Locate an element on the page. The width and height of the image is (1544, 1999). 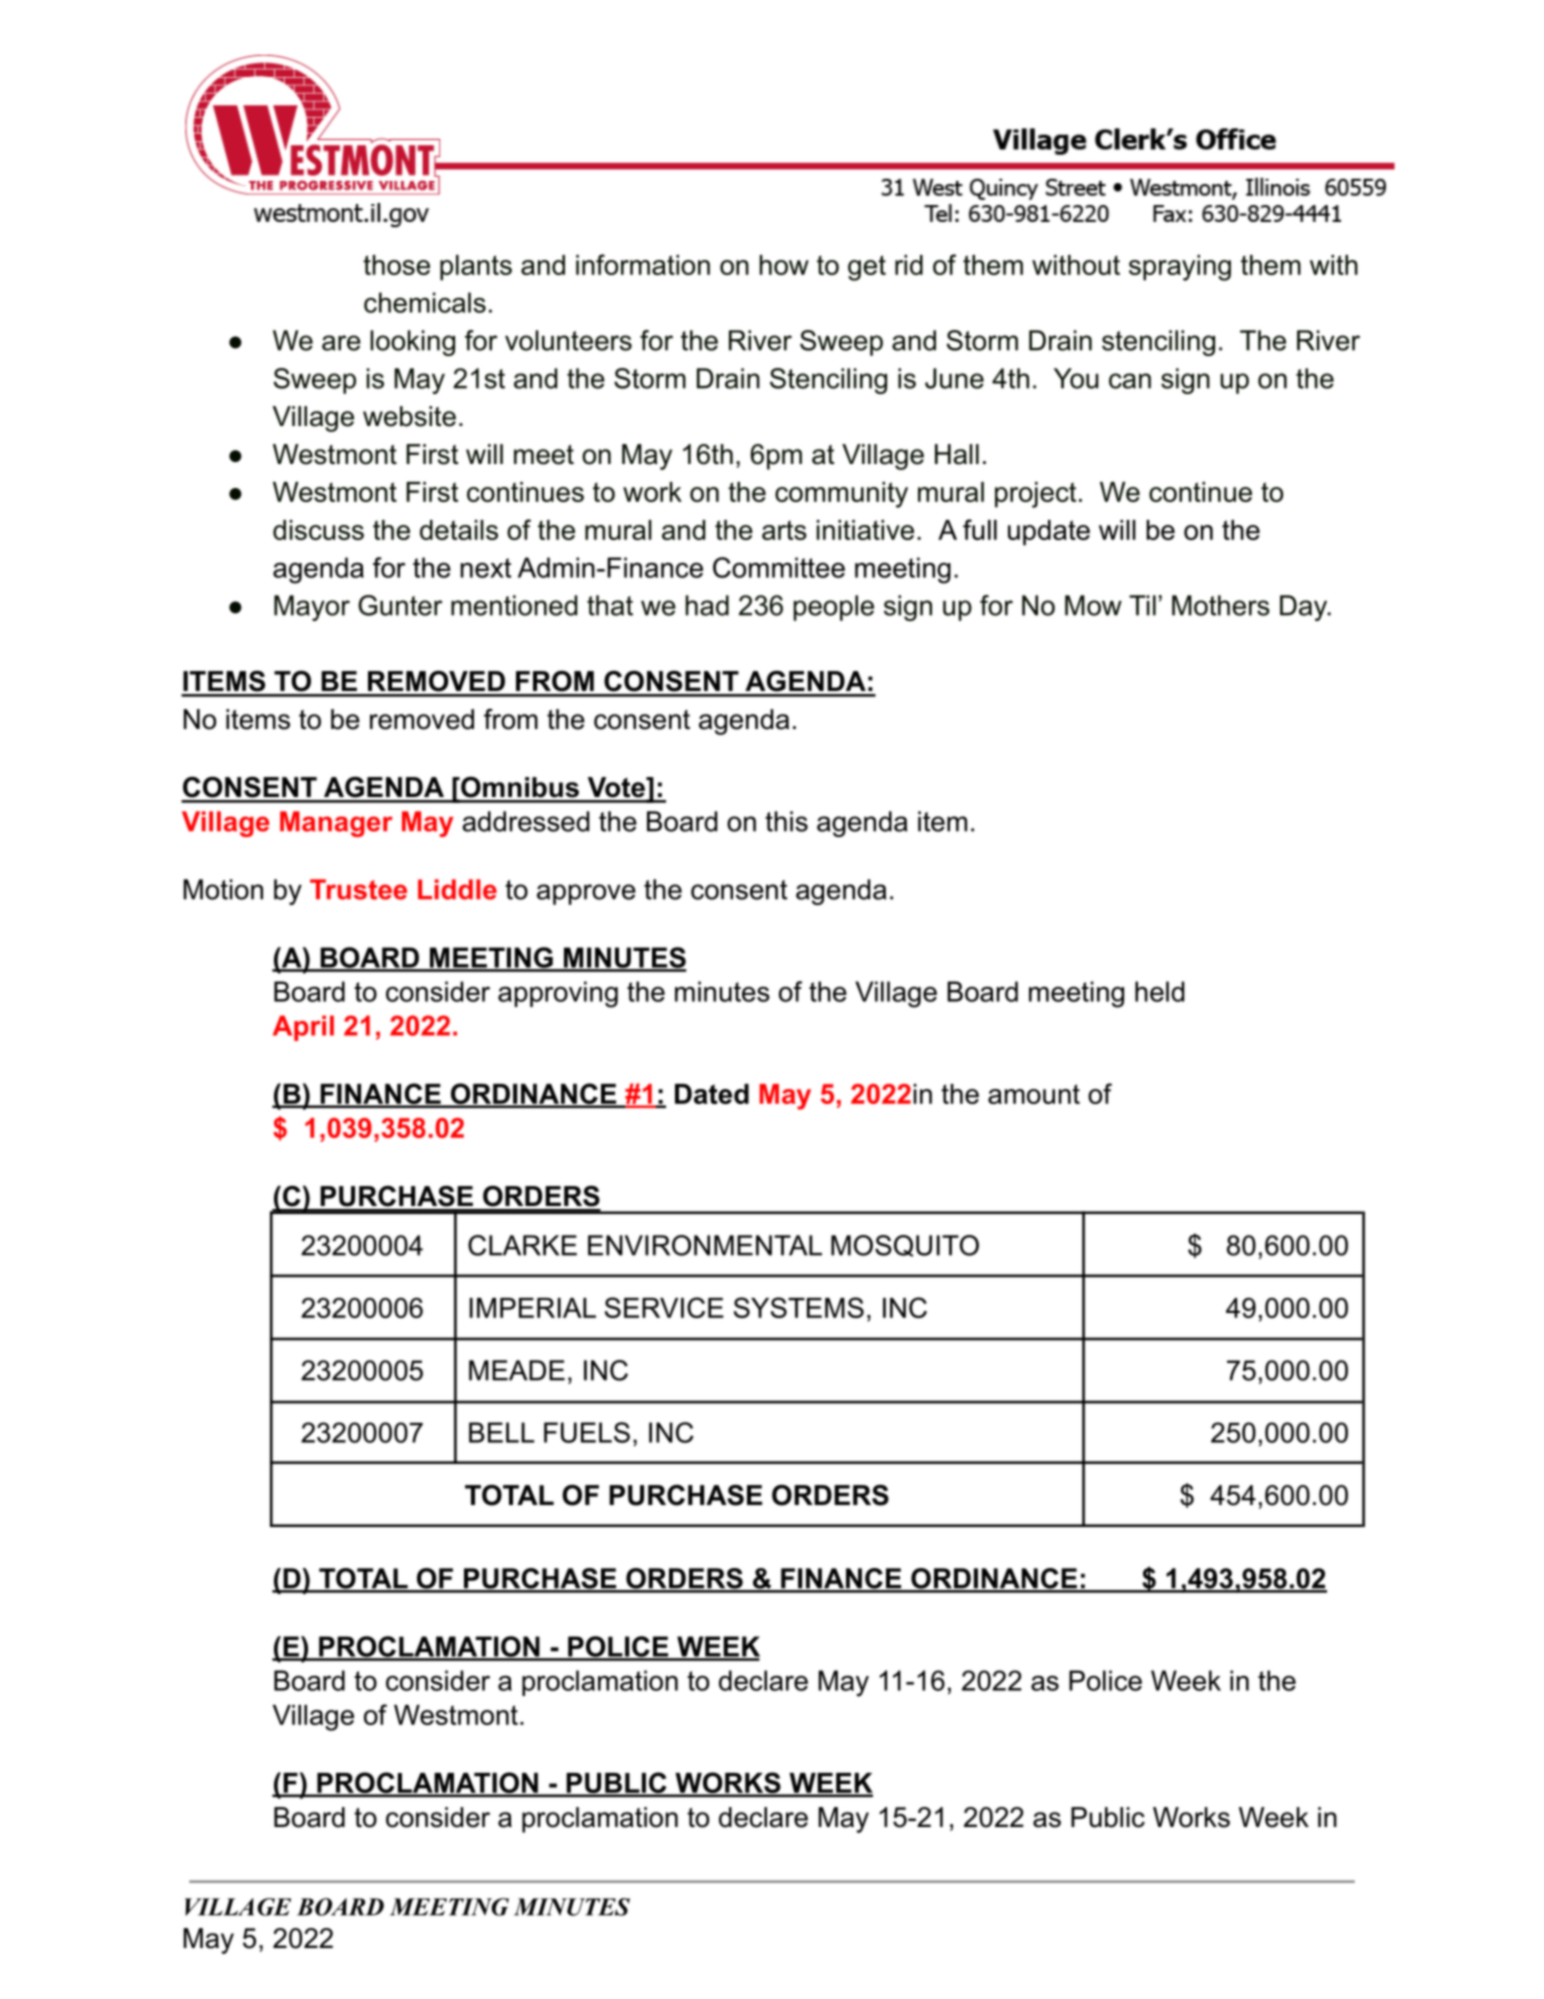
BELL is located at coordinates (501, 1432).
